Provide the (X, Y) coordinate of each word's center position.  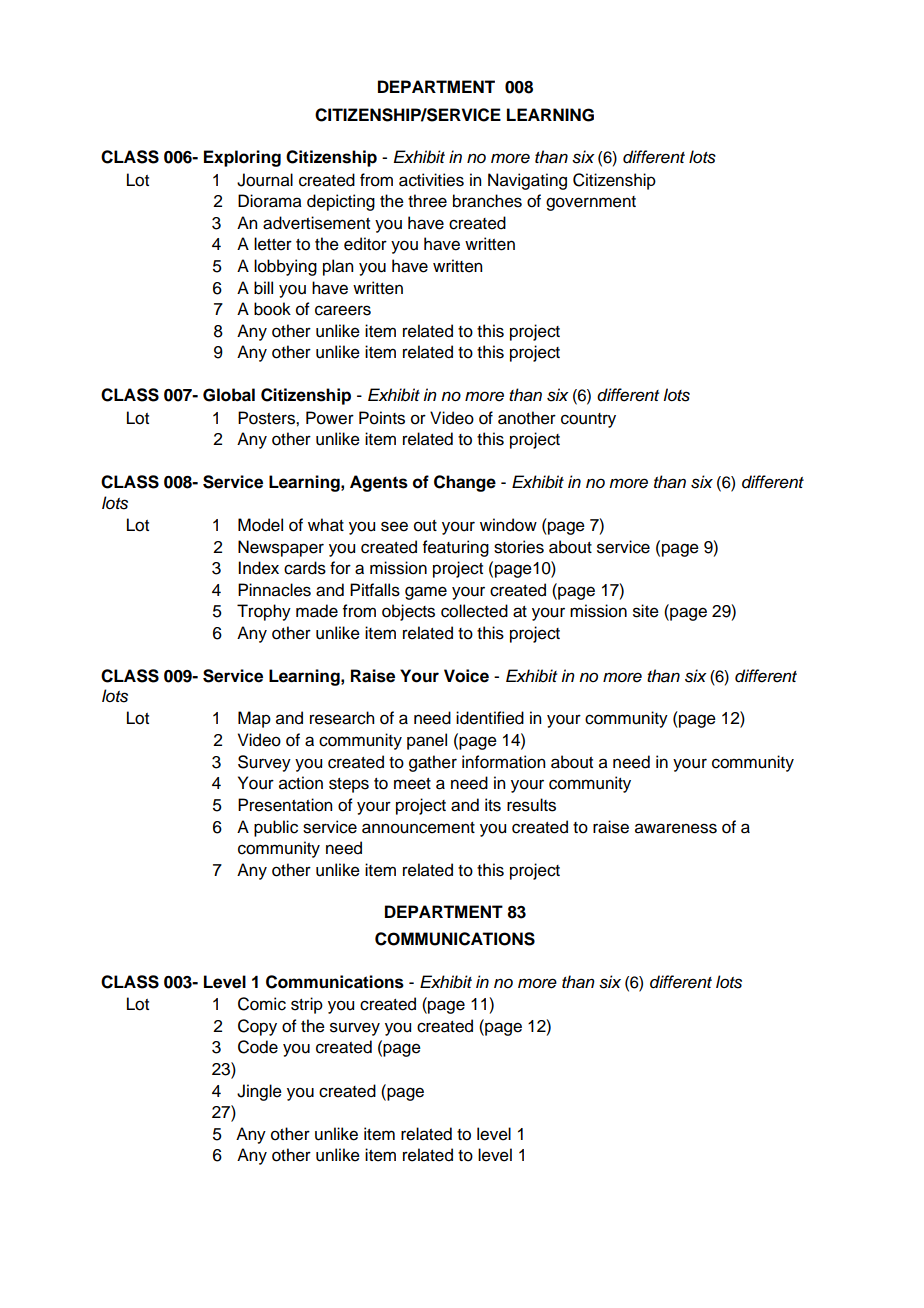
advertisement (316, 223)
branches (487, 201)
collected (474, 611)
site (646, 611)
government (591, 203)
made (317, 611)
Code (258, 1047)
